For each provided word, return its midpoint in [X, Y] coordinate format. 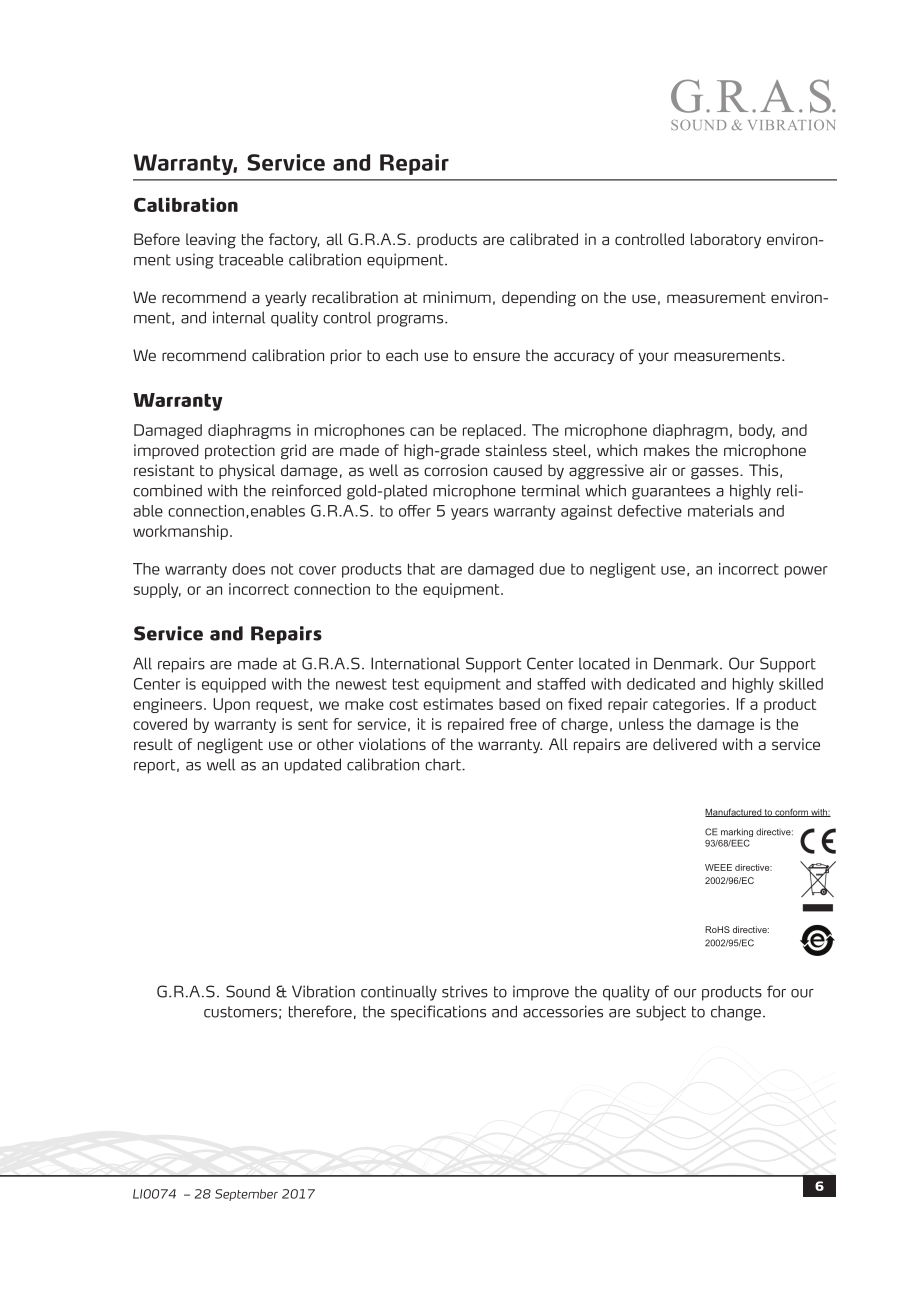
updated [312, 766]
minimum [457, 297]
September [246, 1195]
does [248, 569]
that [421, 569]
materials [720, 511]
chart [444, 764]
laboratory [726, 241]
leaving [211, 241]
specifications [438, 1013]
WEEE [718, 867]
